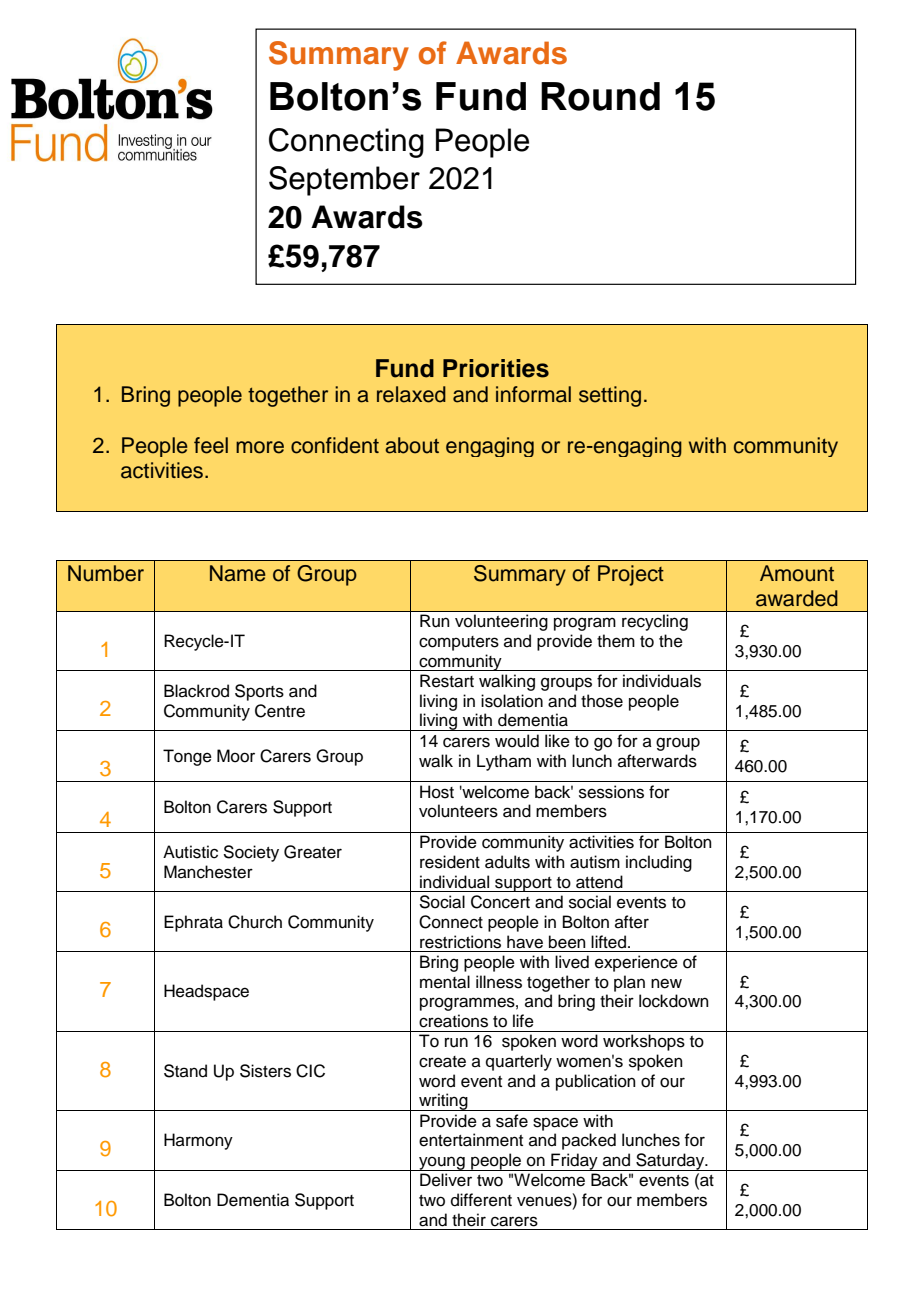  I want to click on Manchester, so click(208, 872).
